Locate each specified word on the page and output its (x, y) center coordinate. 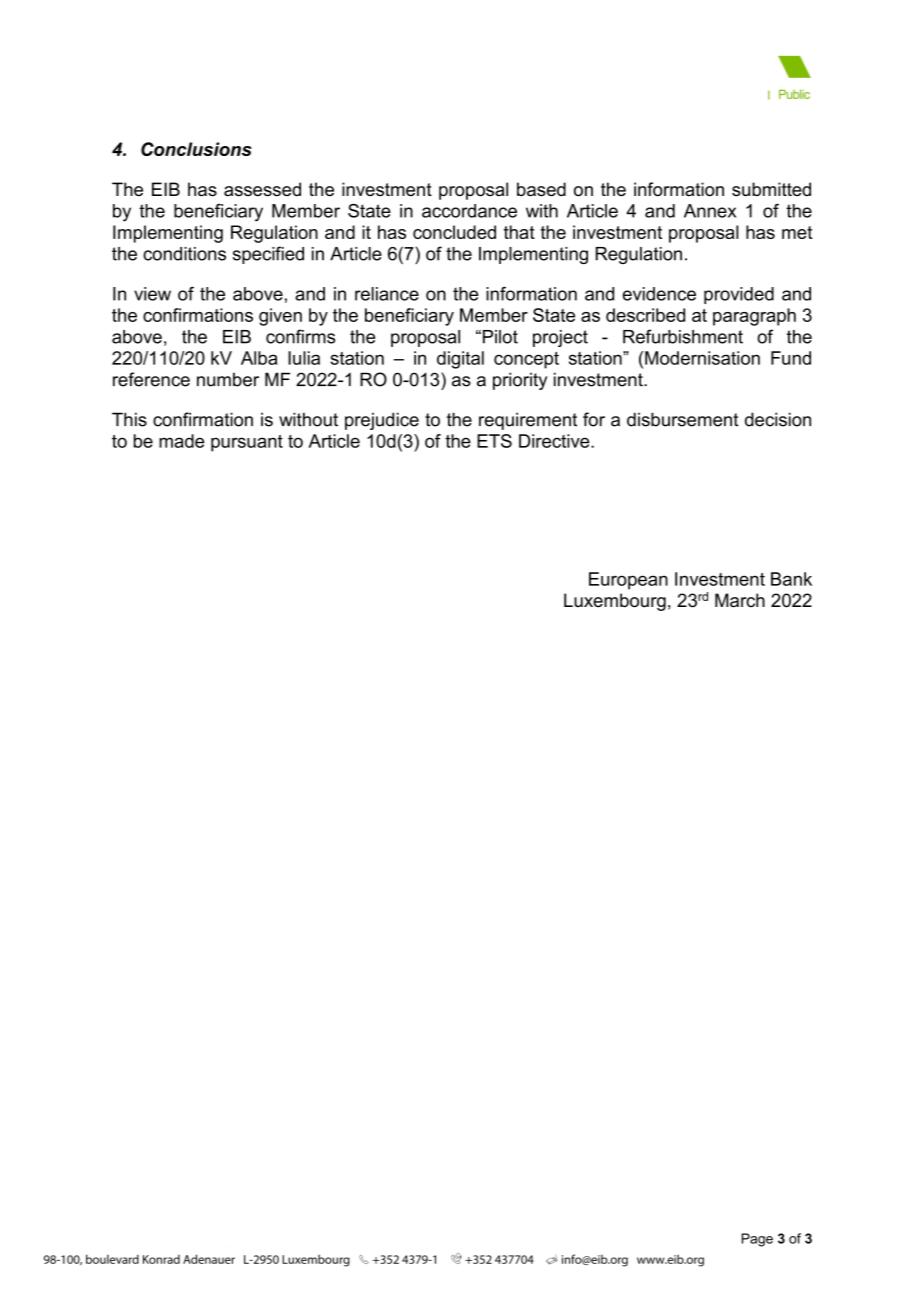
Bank (791, 579)
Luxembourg (615, 602)
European (628, 581)
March (740, 600)
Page (757, 1240)
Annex (710, 211)
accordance (469, 211)
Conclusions (196, 149)
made (181, 441)
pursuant (247, 443)
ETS (494, 441)
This (129, 419)
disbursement (682, 419)
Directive (555, 441)
